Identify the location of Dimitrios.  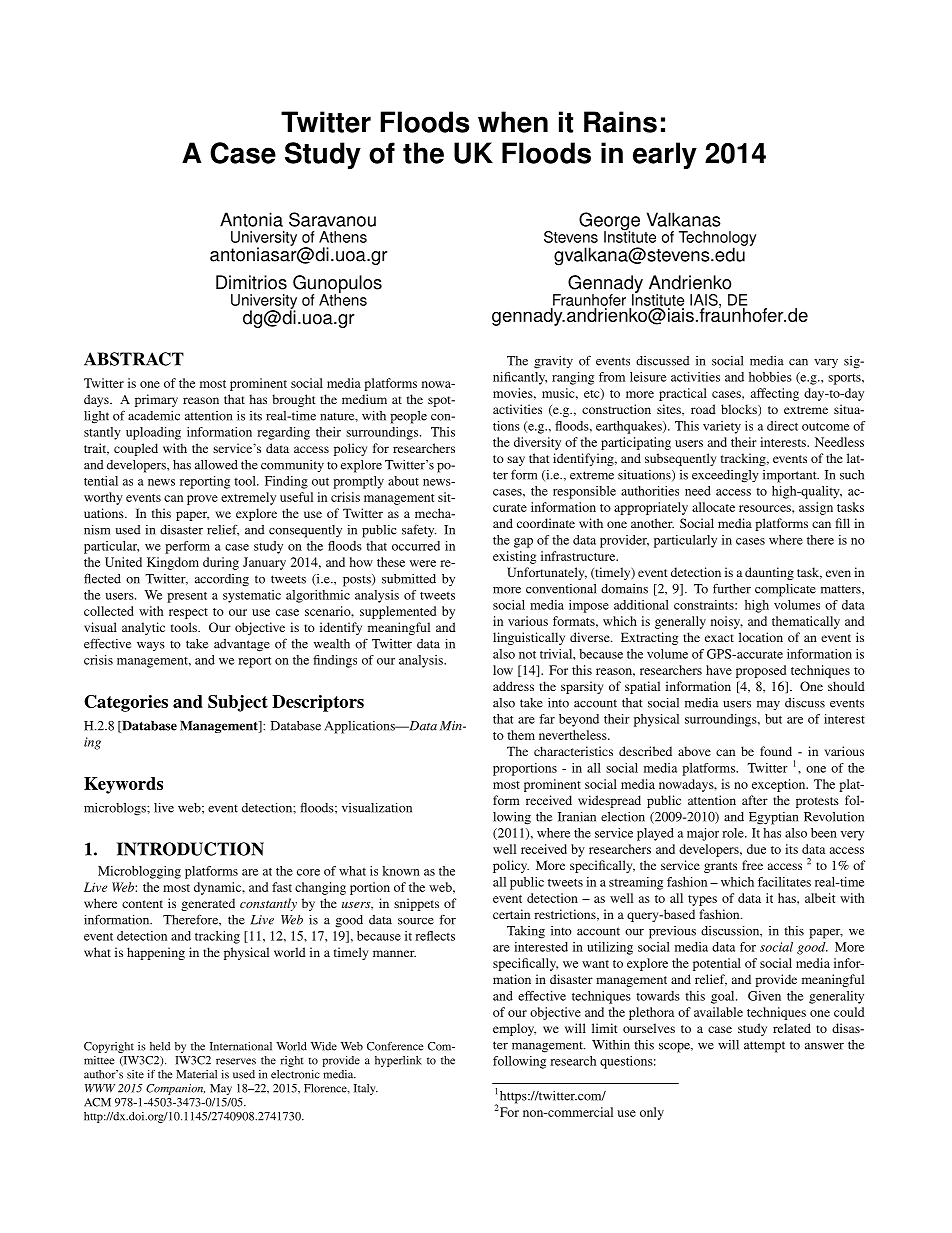
(251, 282).
